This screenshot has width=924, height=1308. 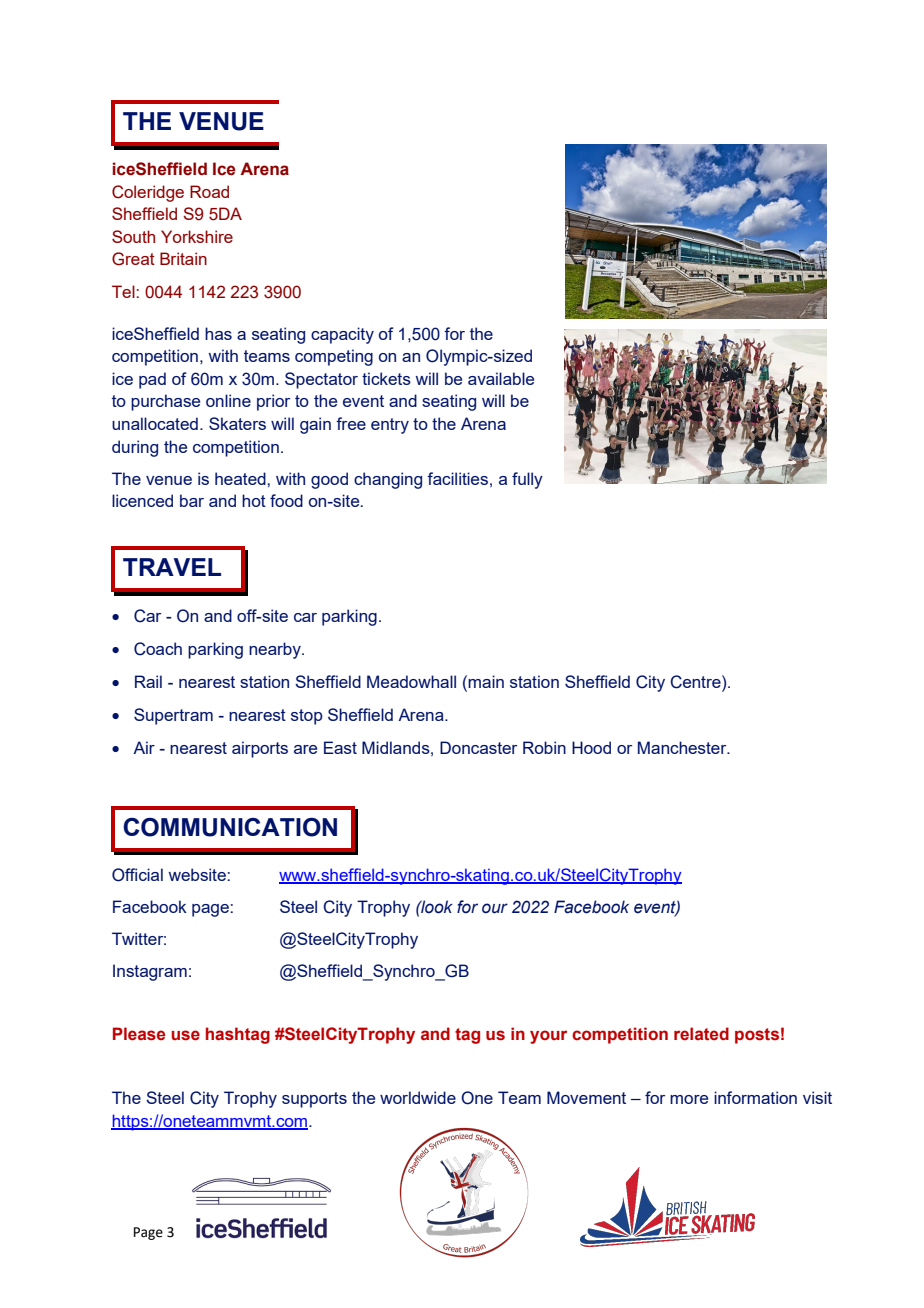 I want to click on use, so click(x=186, y=1035).
